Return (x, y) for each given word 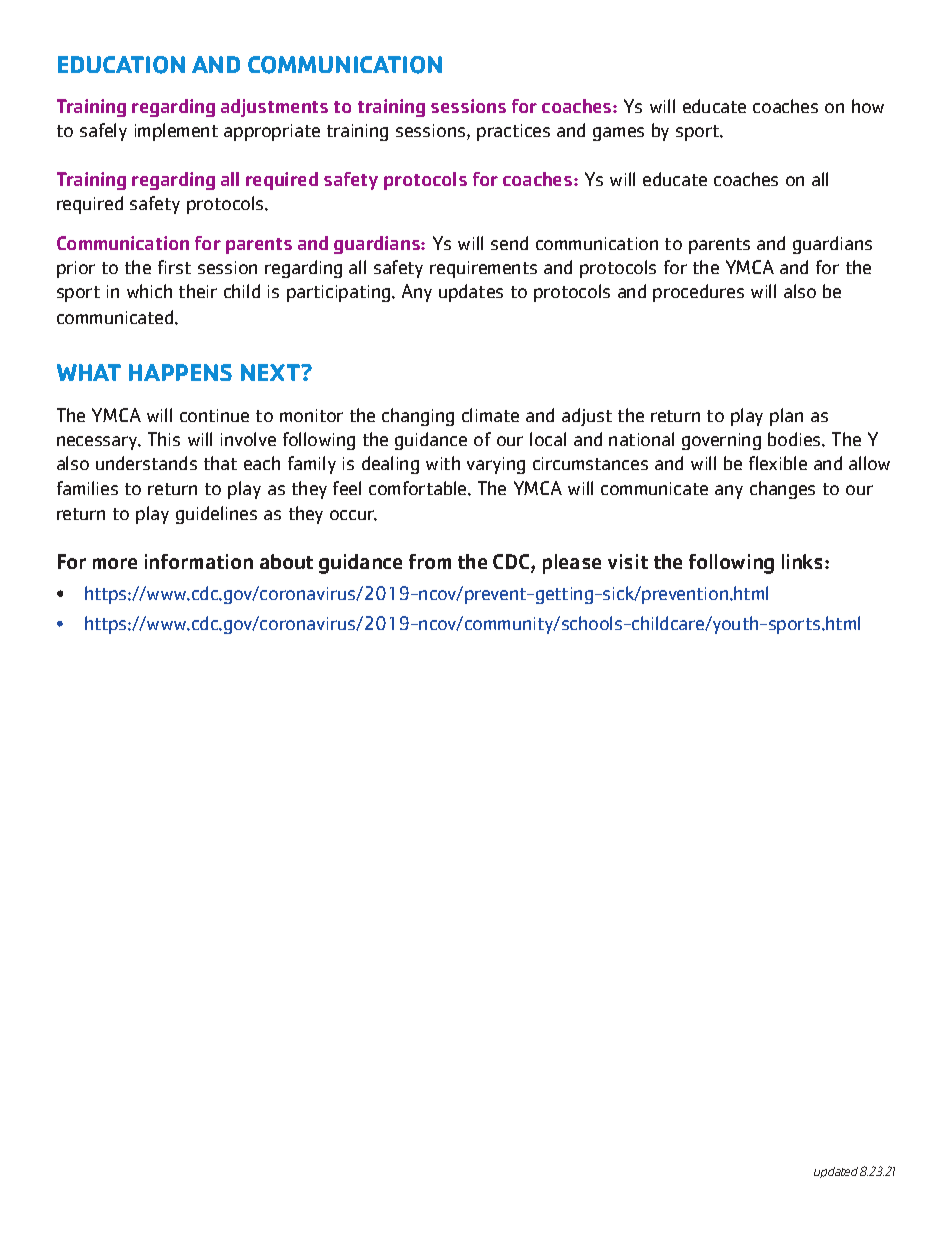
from (430, 561)
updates (471, 293)
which (149, 291)
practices (513, 132)
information (199, 561)
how (868, 106)
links (804, 561)
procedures (698, 293)
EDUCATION (121, 65)
